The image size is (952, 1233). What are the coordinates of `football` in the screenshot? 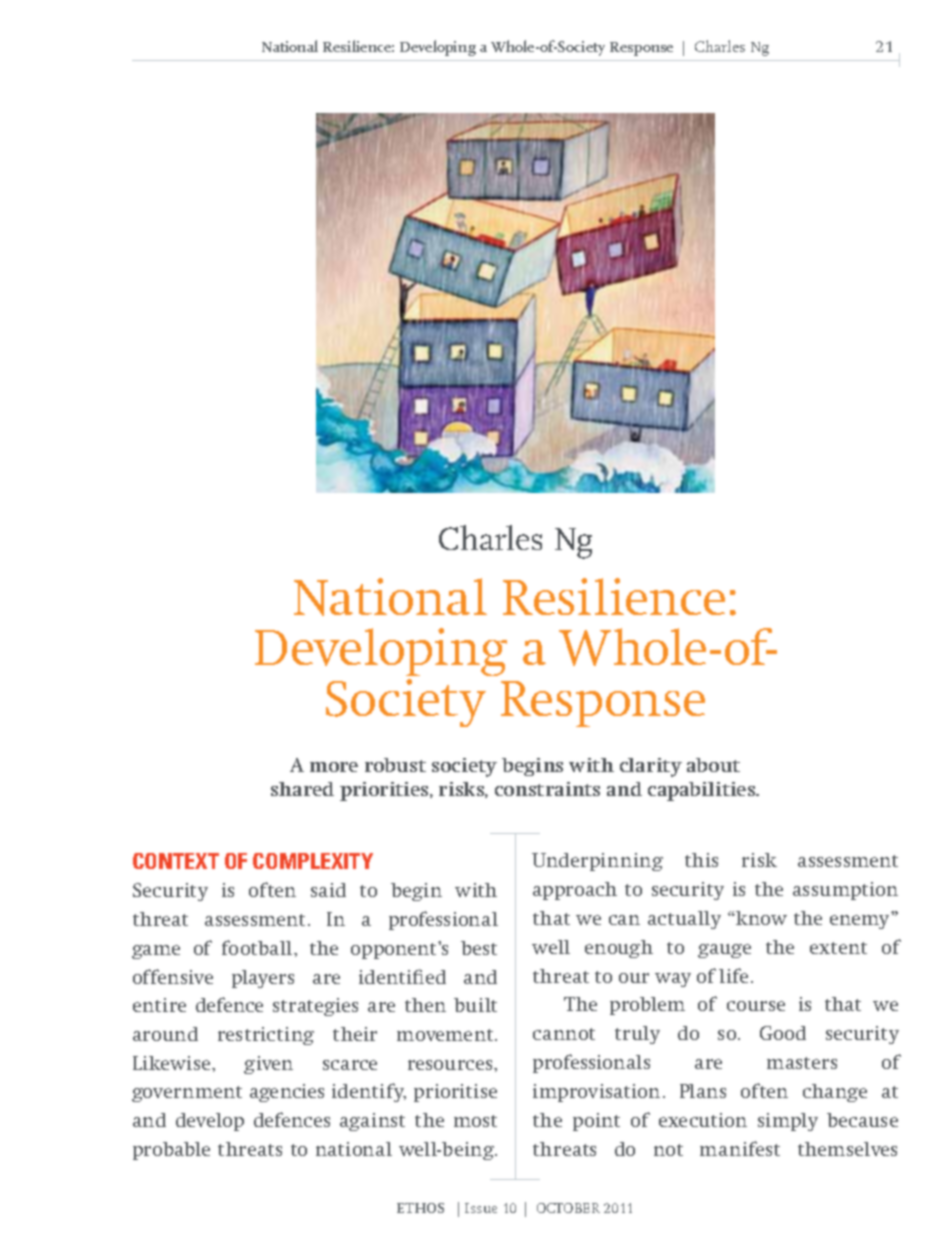 It's located at (258, 947).
